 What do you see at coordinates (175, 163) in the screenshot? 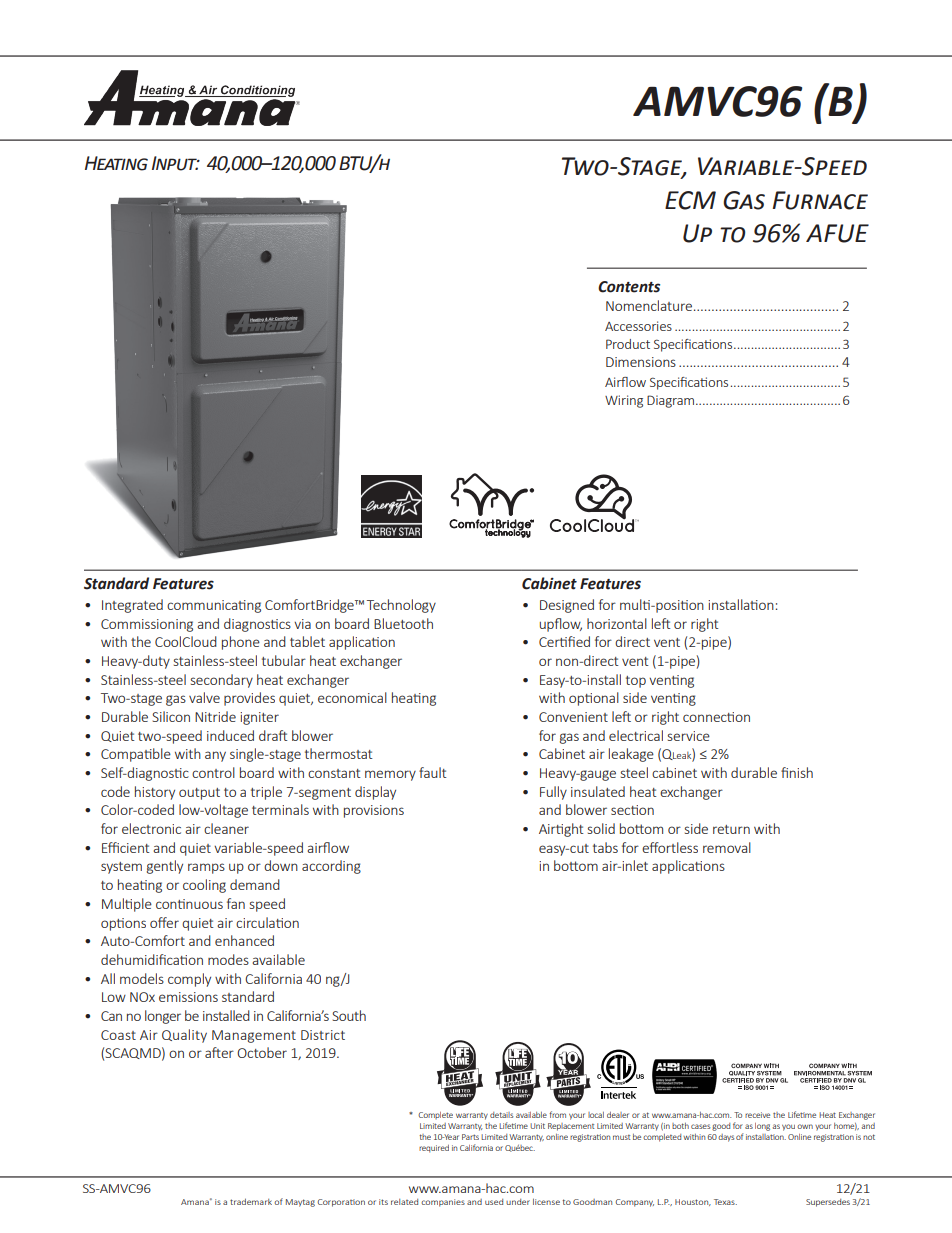
I see `Input` at bounding box center [175, 163].
